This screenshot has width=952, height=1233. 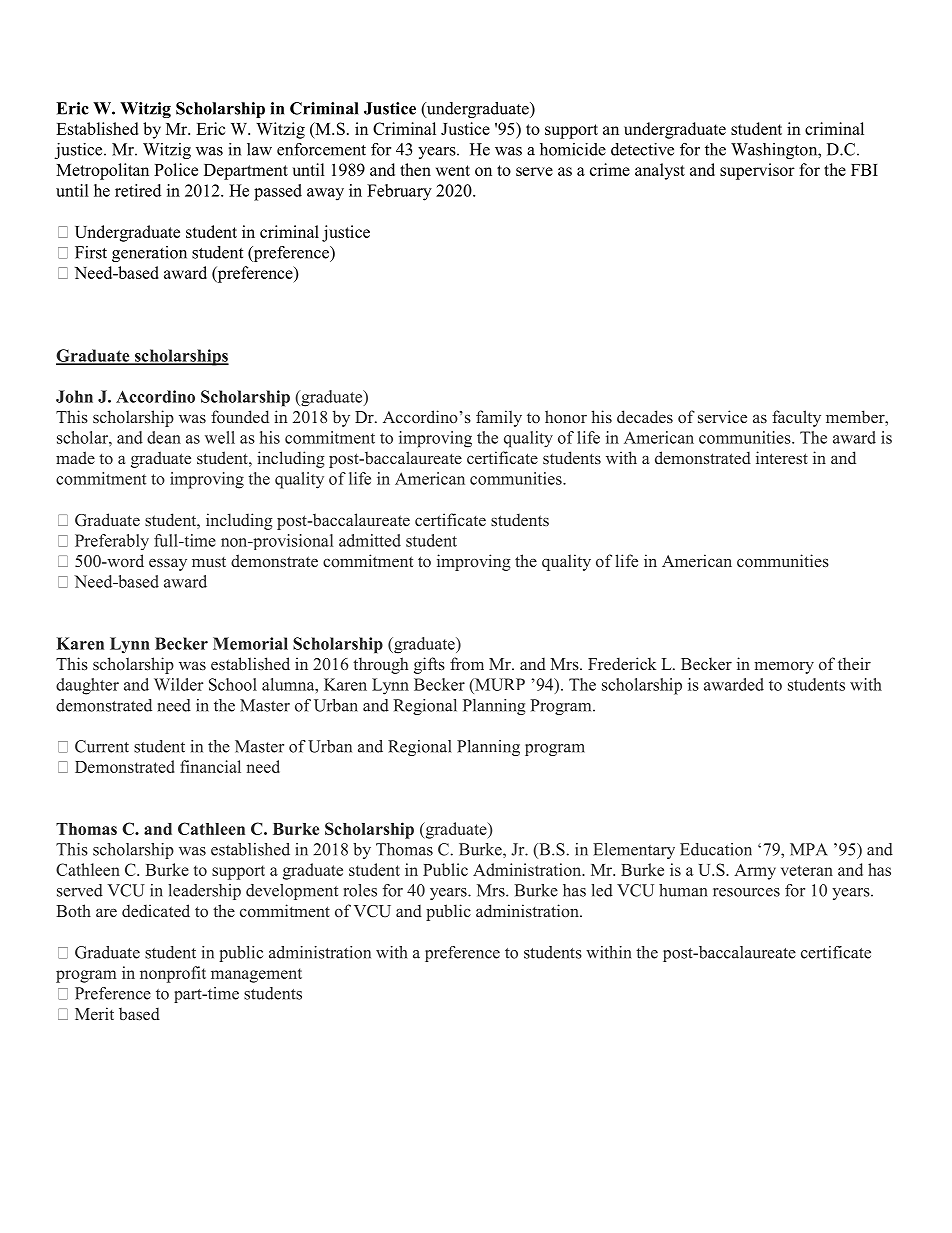 What do you see at coordinates (809, 849) in the screenshot?
I see `MPA` at bounding box center [809, 849].
